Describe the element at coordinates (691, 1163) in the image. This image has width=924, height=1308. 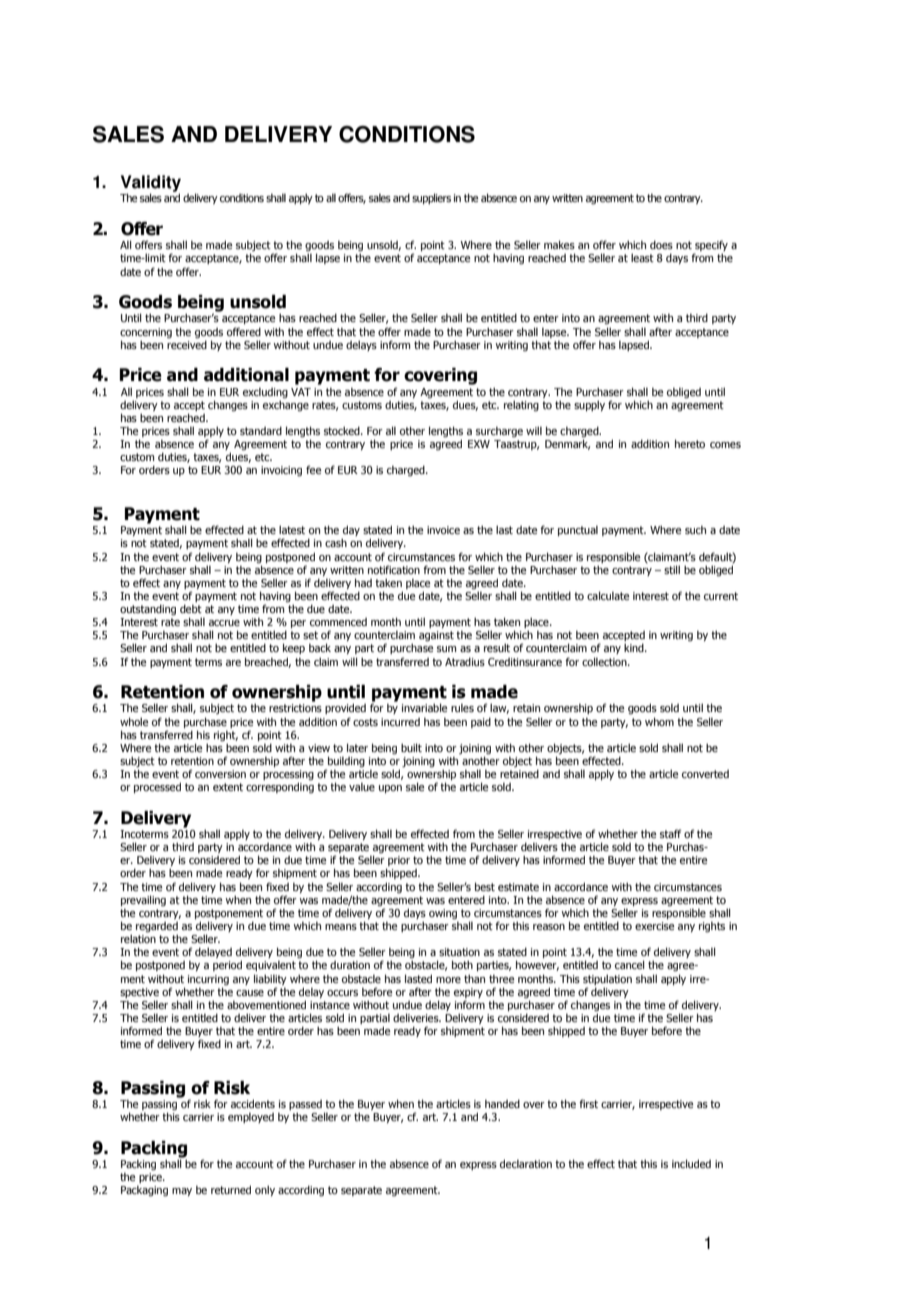
I see `included` at that location.
